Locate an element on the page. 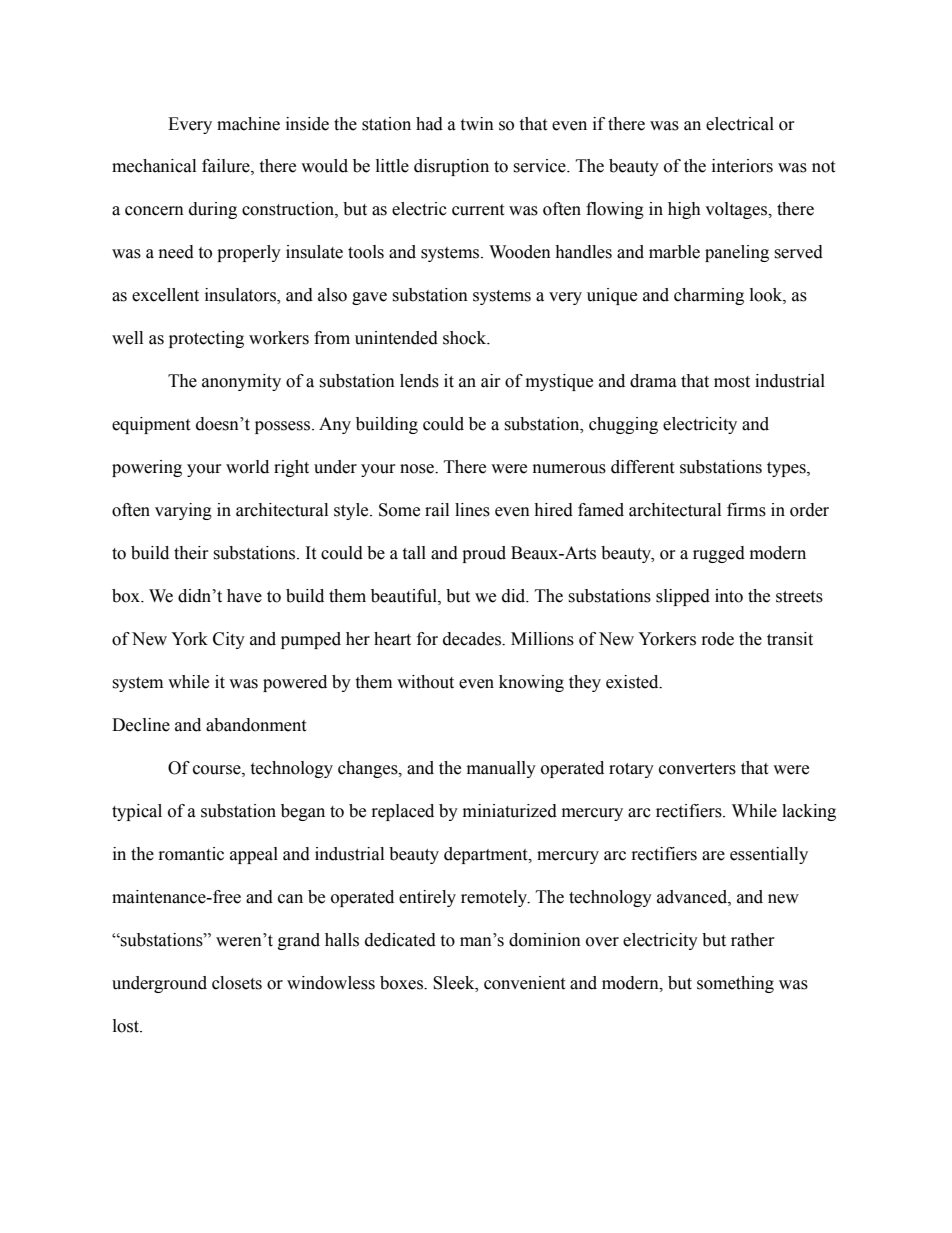 The width and height of the document is (952, 1233). abandonment is located at coordinates (256, 725).
